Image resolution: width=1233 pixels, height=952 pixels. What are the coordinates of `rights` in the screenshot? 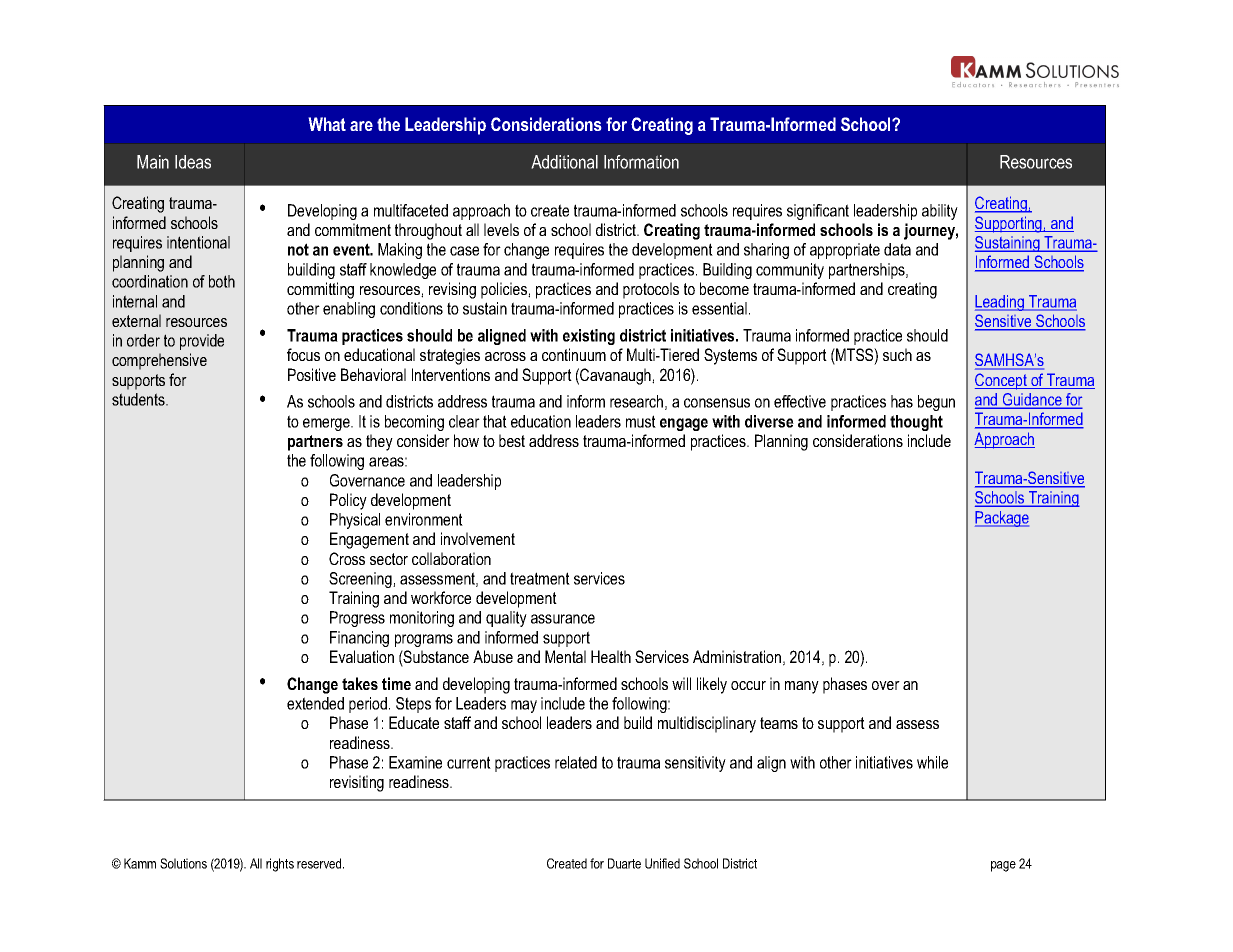 It's located at (280, 865).
